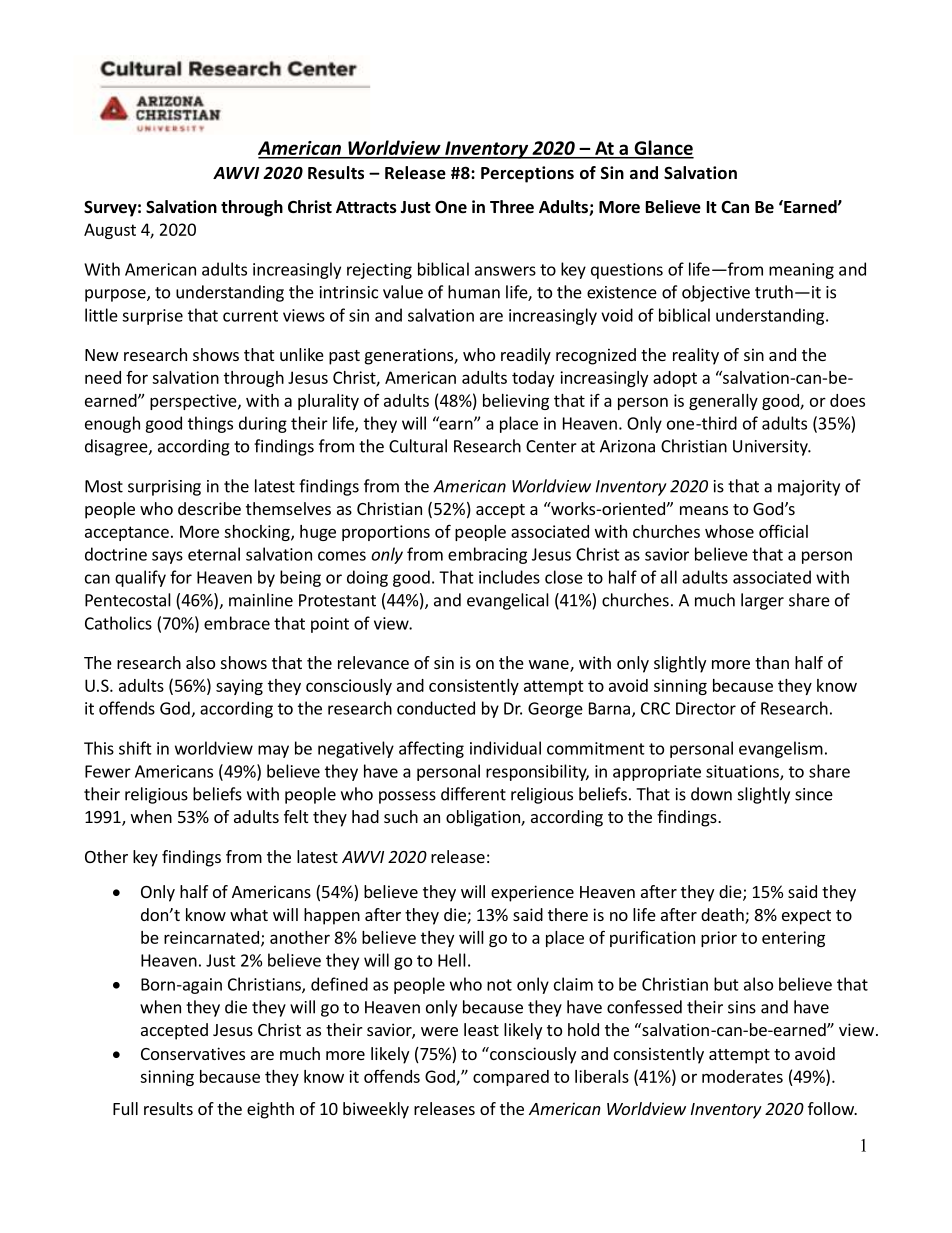 Image resolution: width=952 pixels, height=1233 pixels. What do you see at coordinates (723, 916) in the page?
I see `death` at bounding box center [723, 916].
